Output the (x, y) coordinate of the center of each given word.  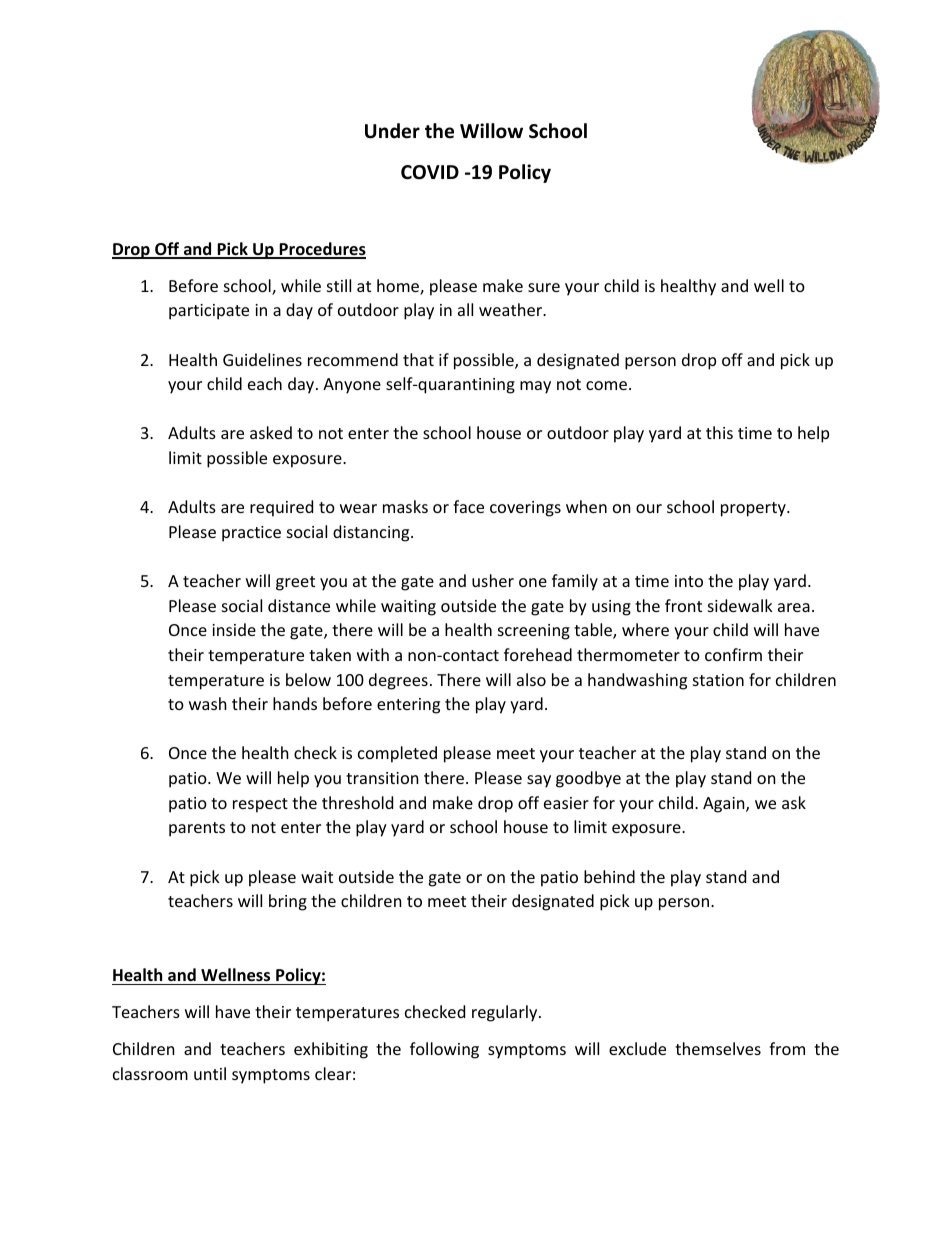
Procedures (321, 250)
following (444, 1050)
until (210, 1073)
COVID (430, 172)
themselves (718, 1048)
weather (512, 309)
